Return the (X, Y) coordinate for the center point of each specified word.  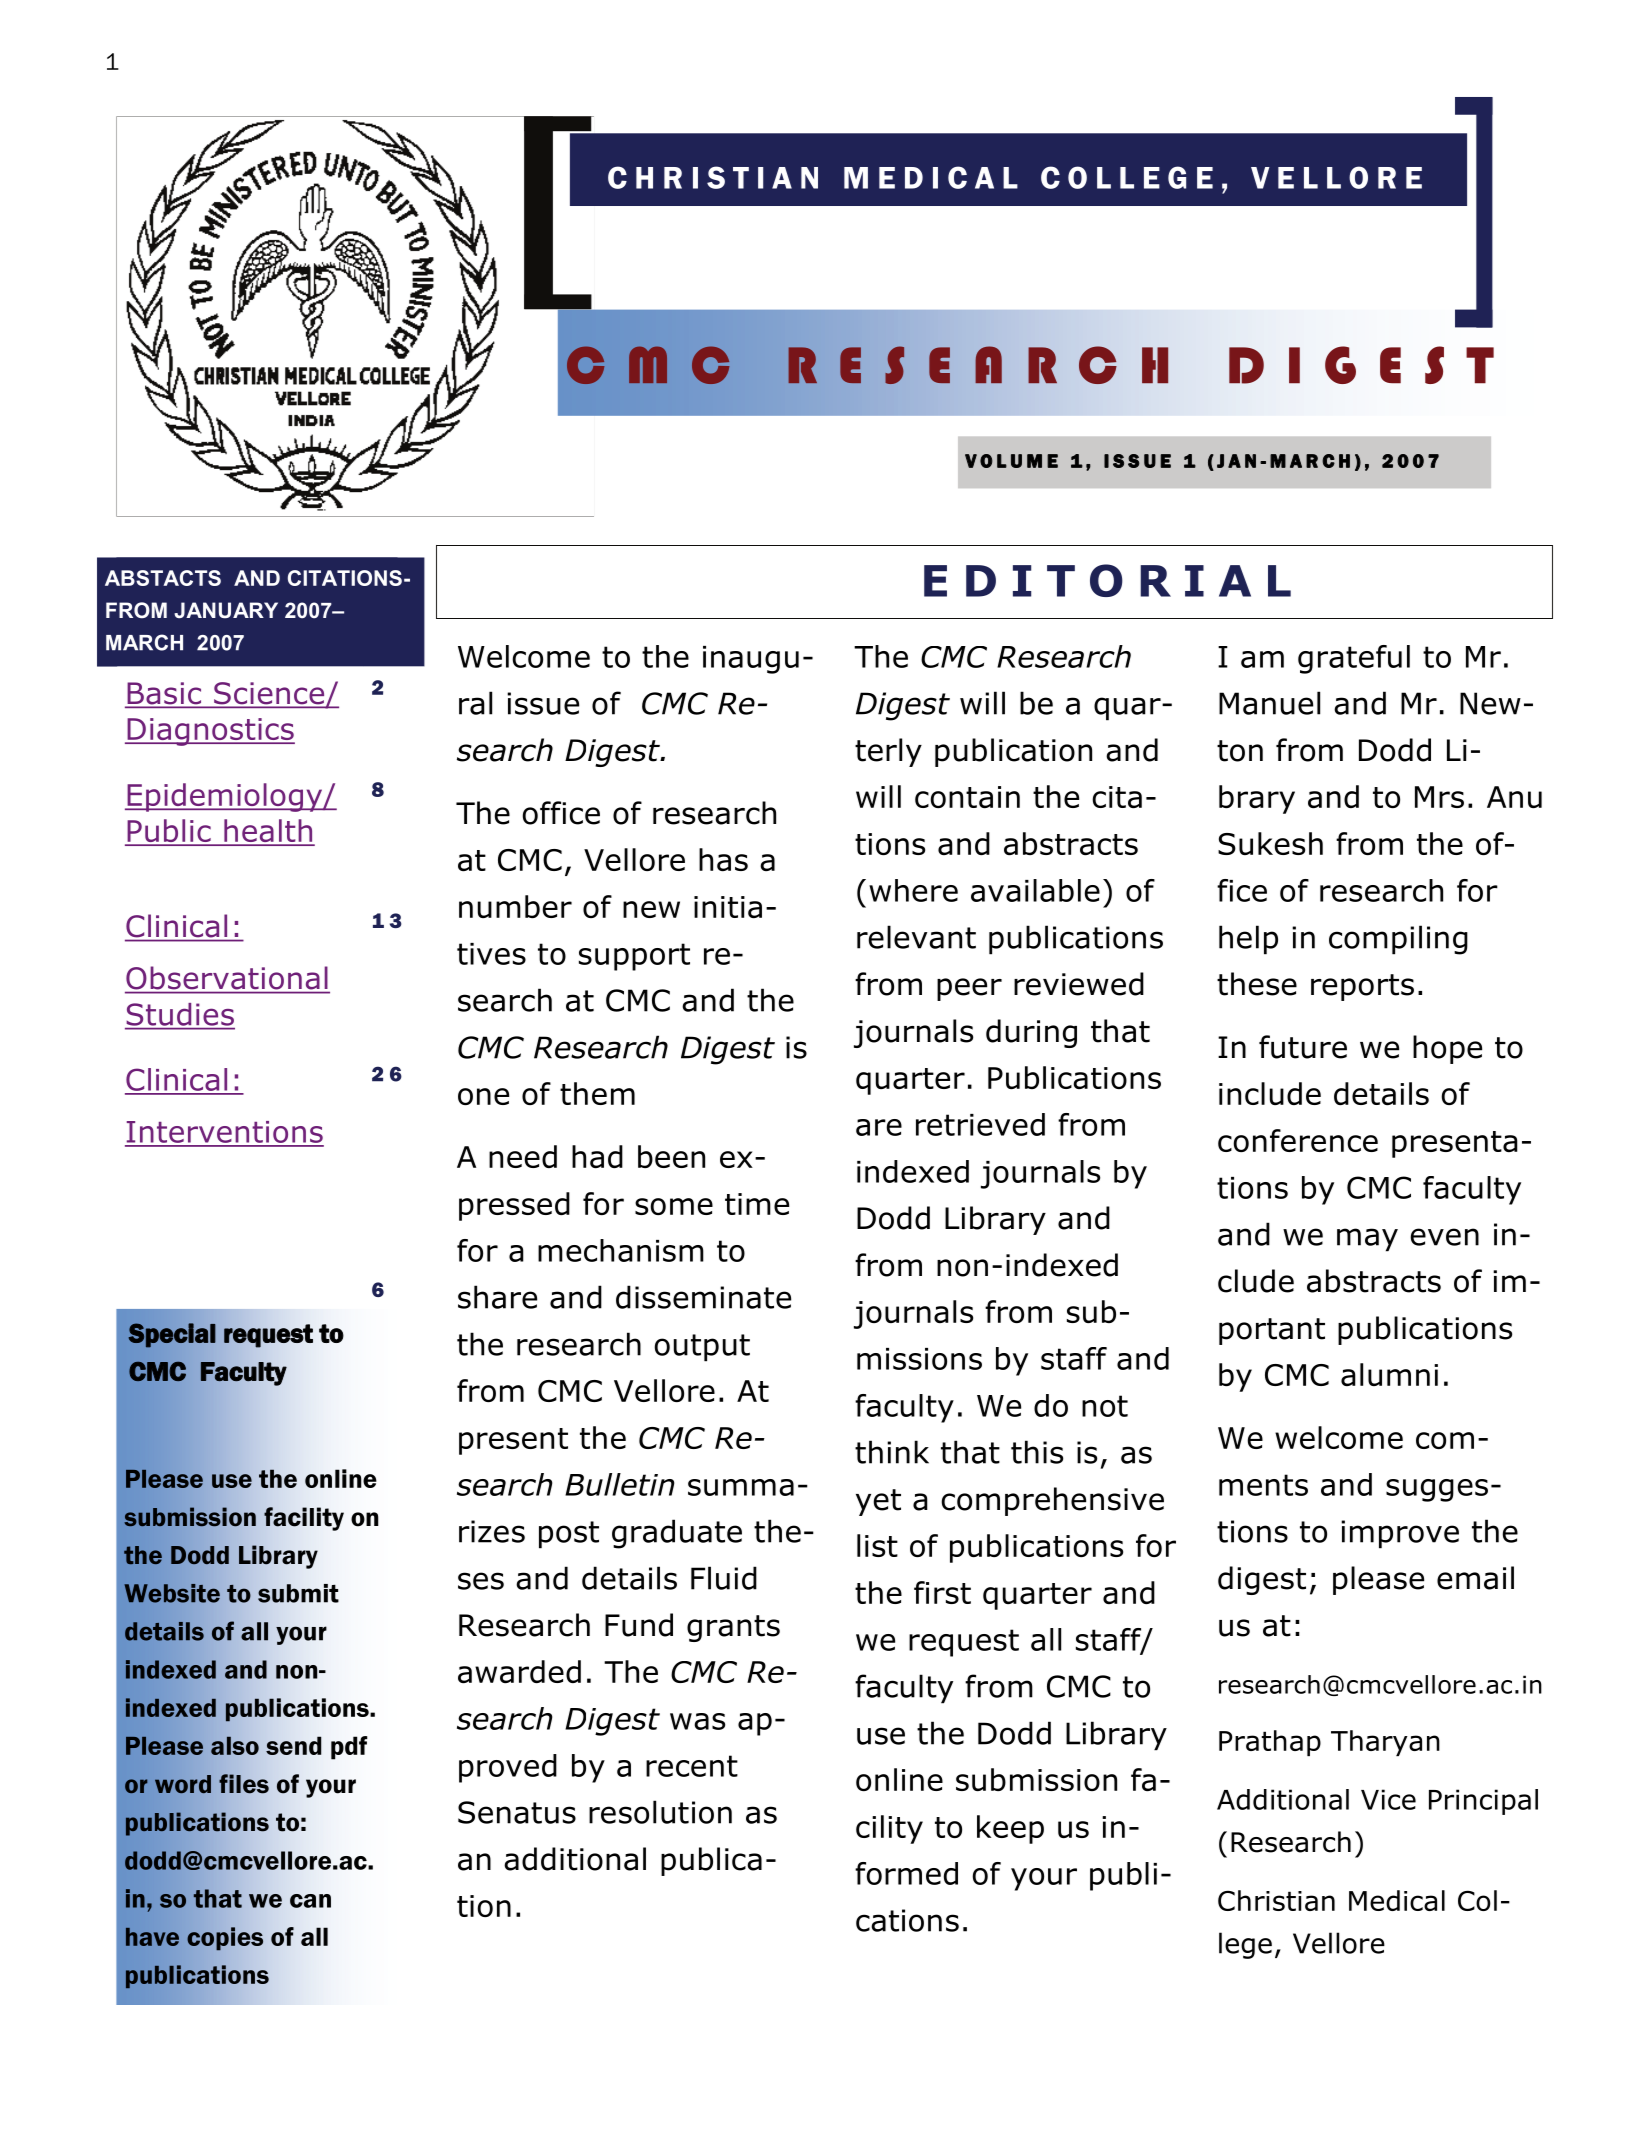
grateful (1354, 659)
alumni (1389, 1374)
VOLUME (1011, 461)
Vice (1388, 1799)
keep (1010, 1829)
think (892, 1452)
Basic (164, 694)
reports (1362, 987)
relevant (916, 937)
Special (171, 1335)
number (515, 906)
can (310, 1901)
